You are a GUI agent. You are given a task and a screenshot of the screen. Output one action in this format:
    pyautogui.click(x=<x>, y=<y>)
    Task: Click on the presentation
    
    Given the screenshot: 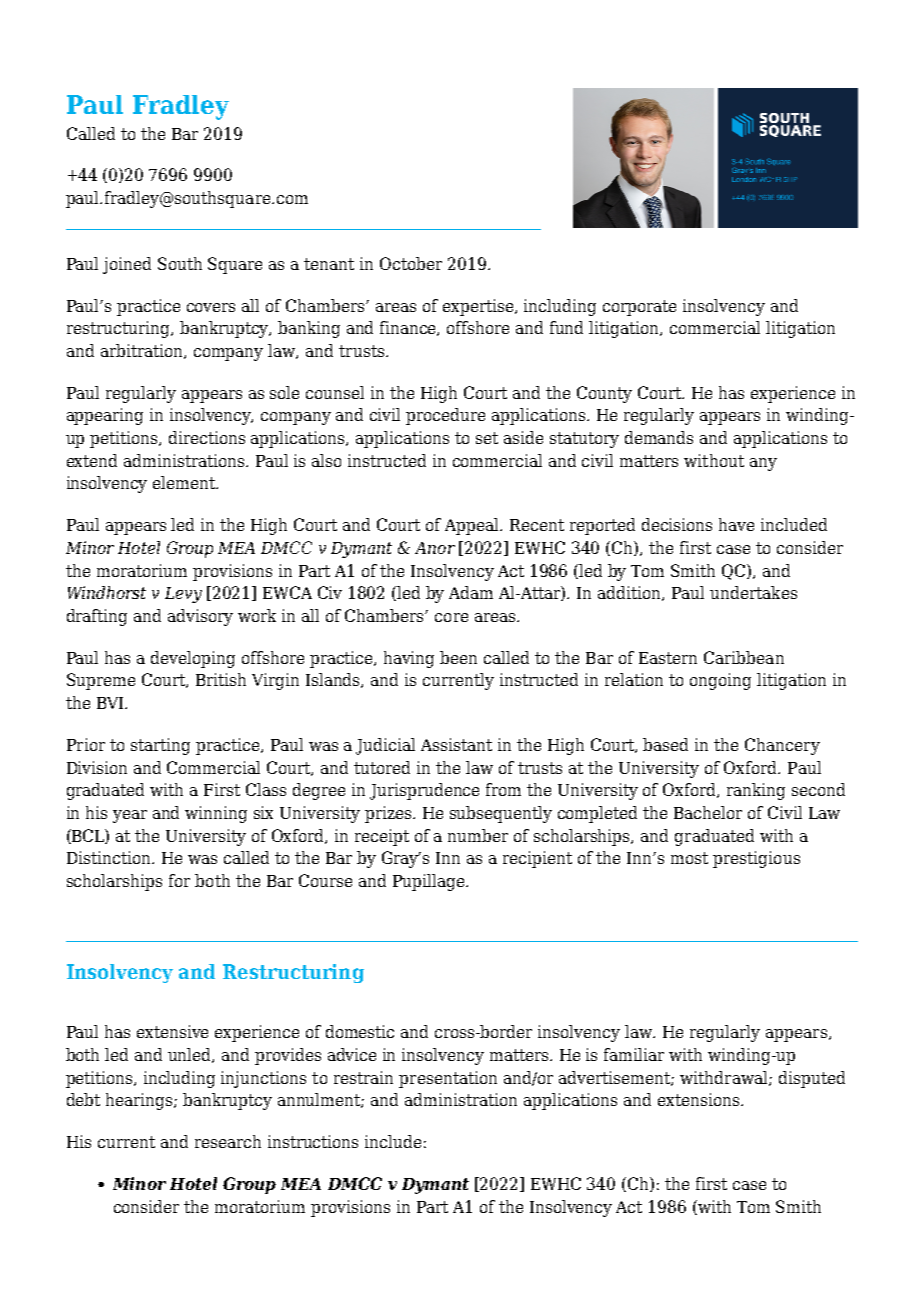 What is the action you would take?
    pyautogui.click(x=448, y=1079)
